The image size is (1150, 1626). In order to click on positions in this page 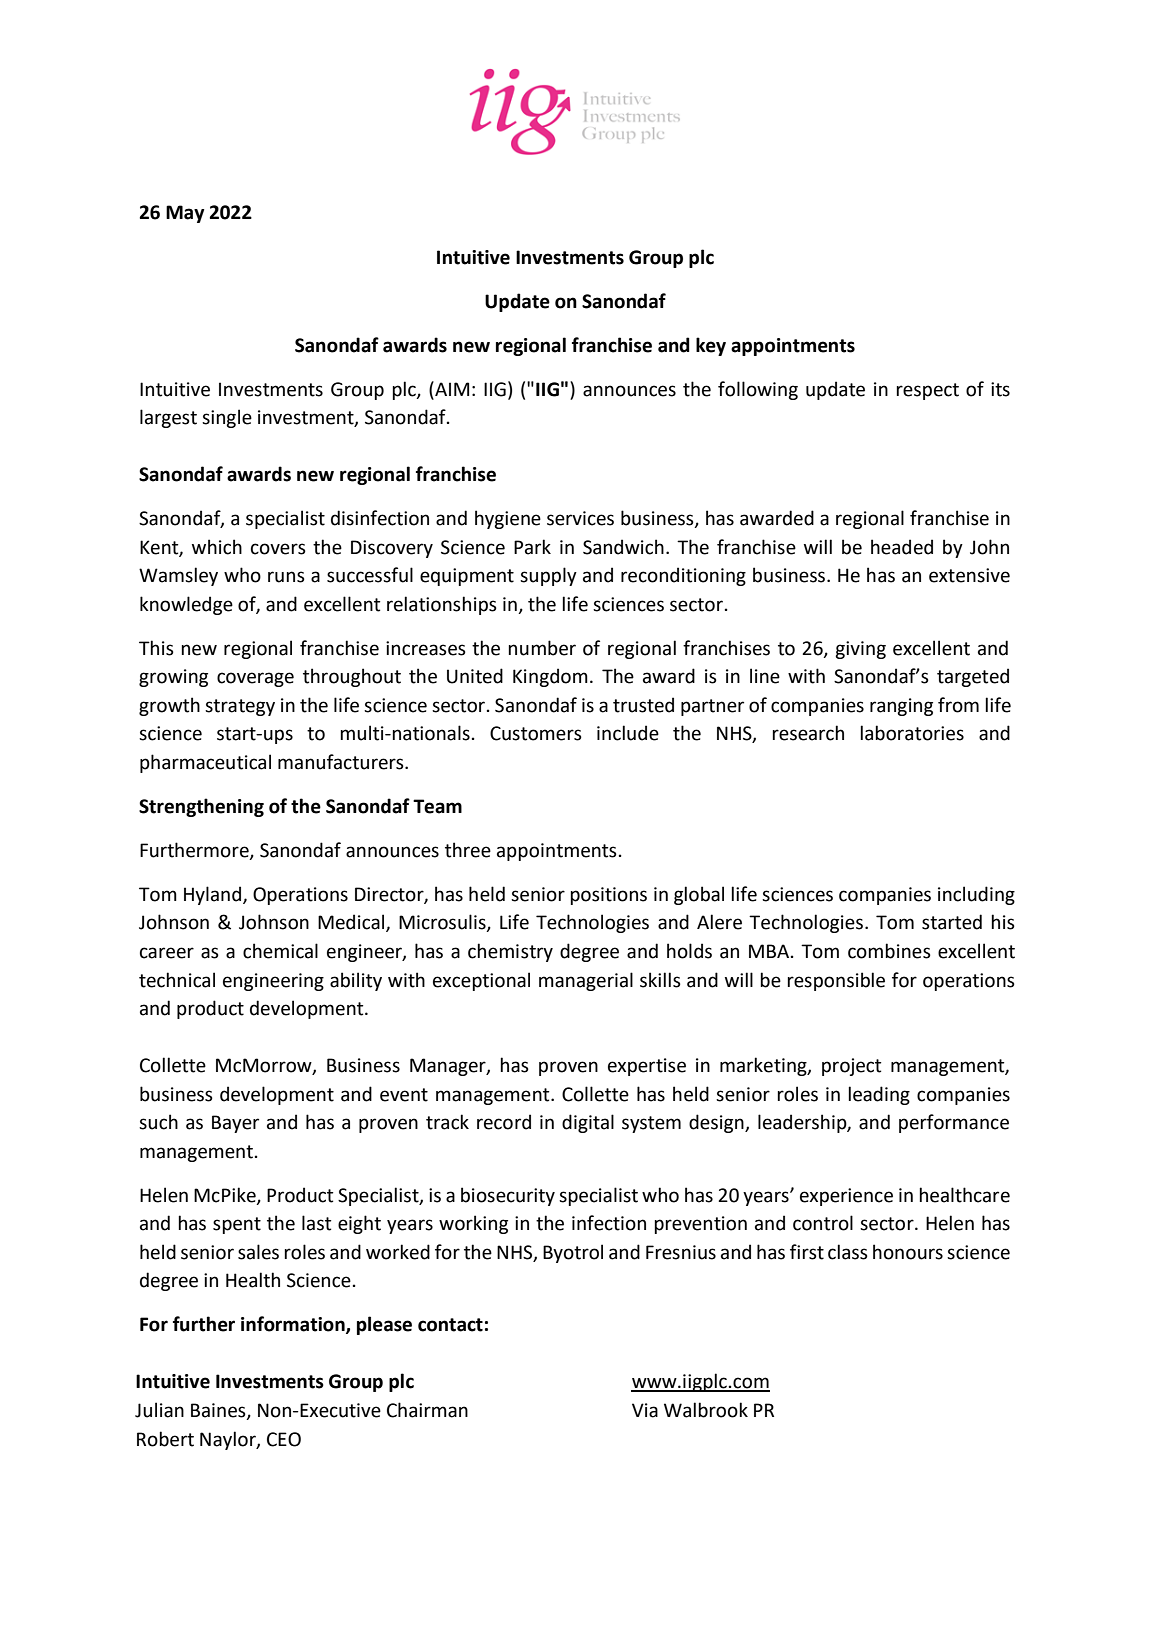, I will do `click(608, 896)`.
